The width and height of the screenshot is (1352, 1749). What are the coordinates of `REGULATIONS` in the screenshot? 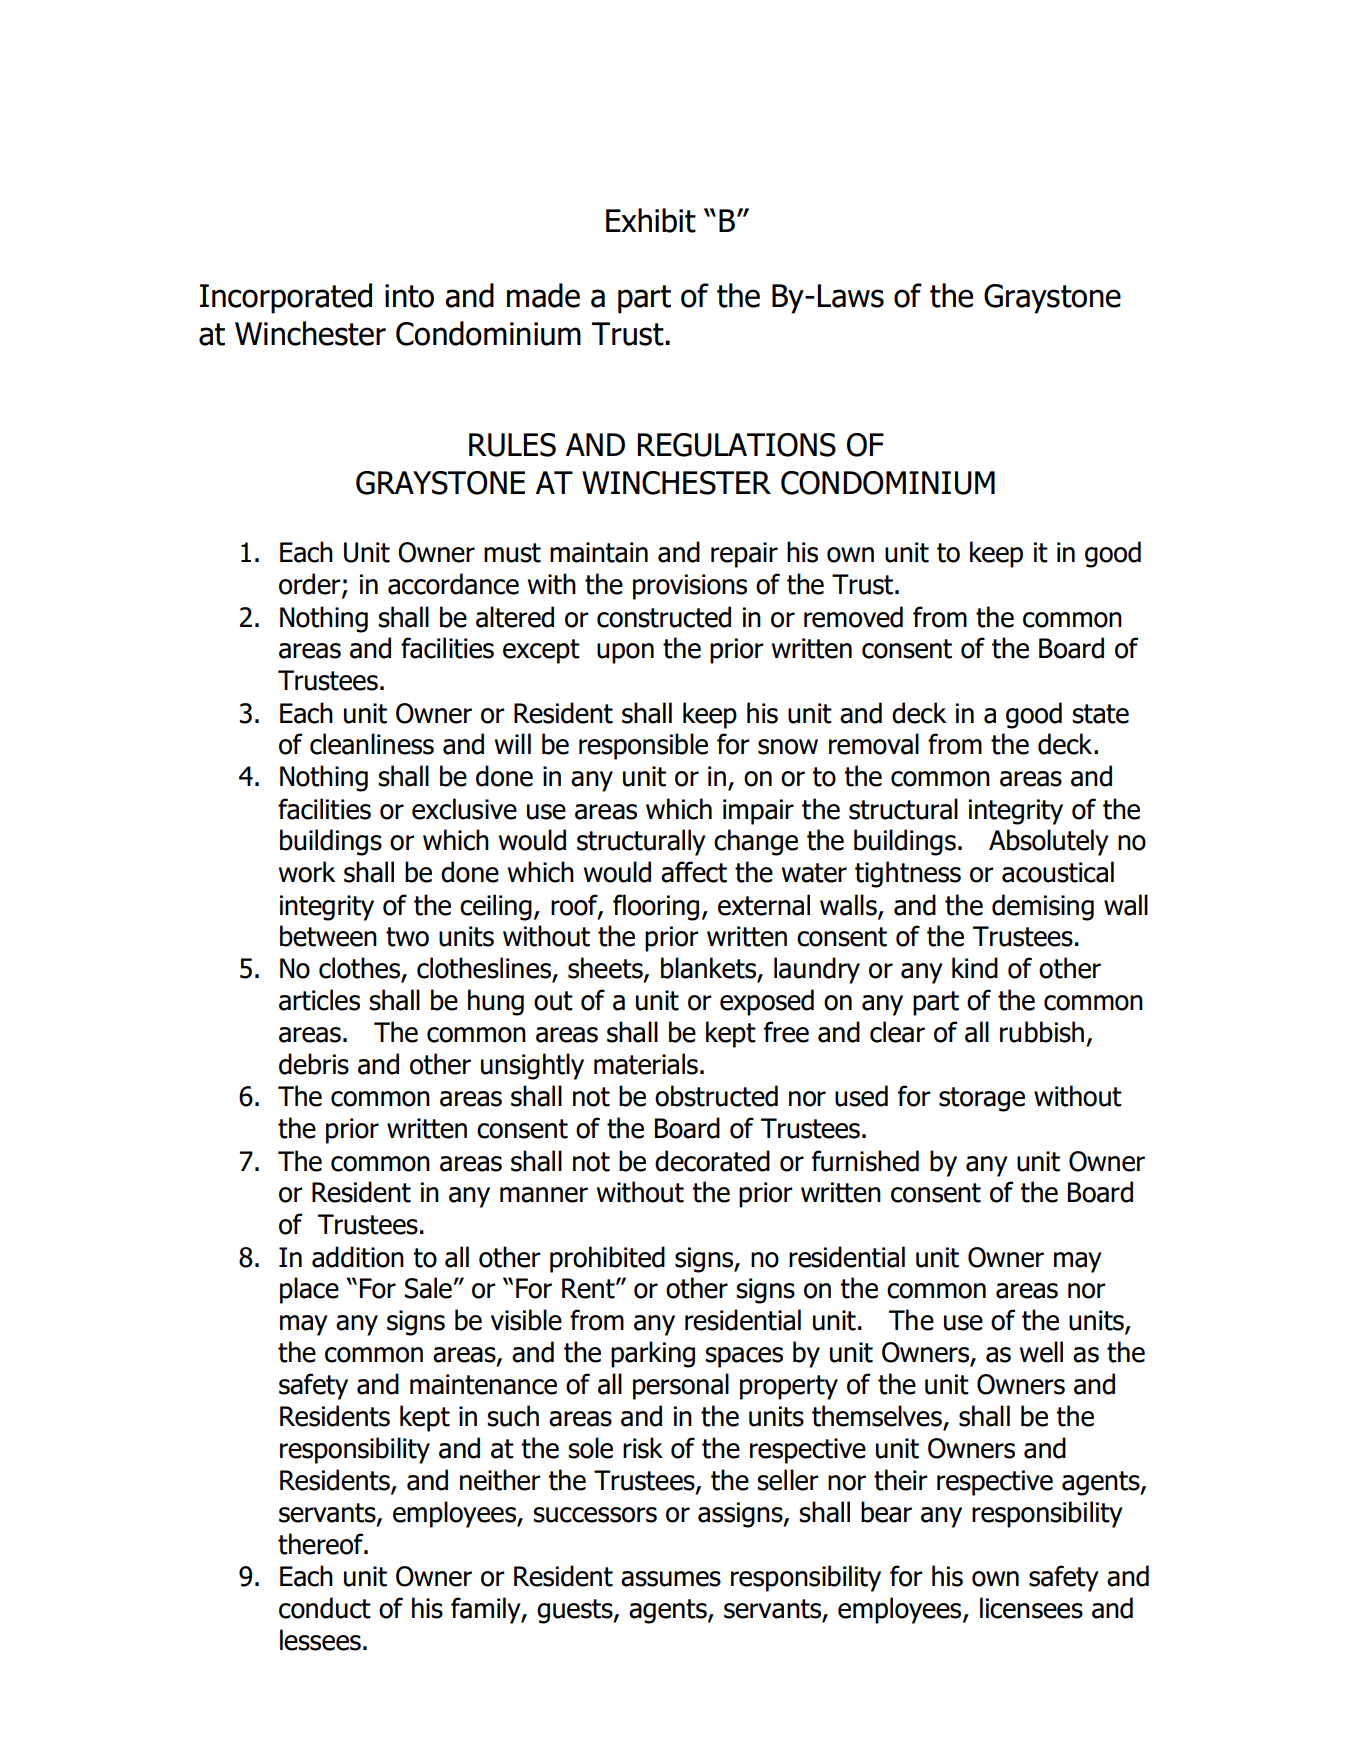 It's located at (737, 445).
